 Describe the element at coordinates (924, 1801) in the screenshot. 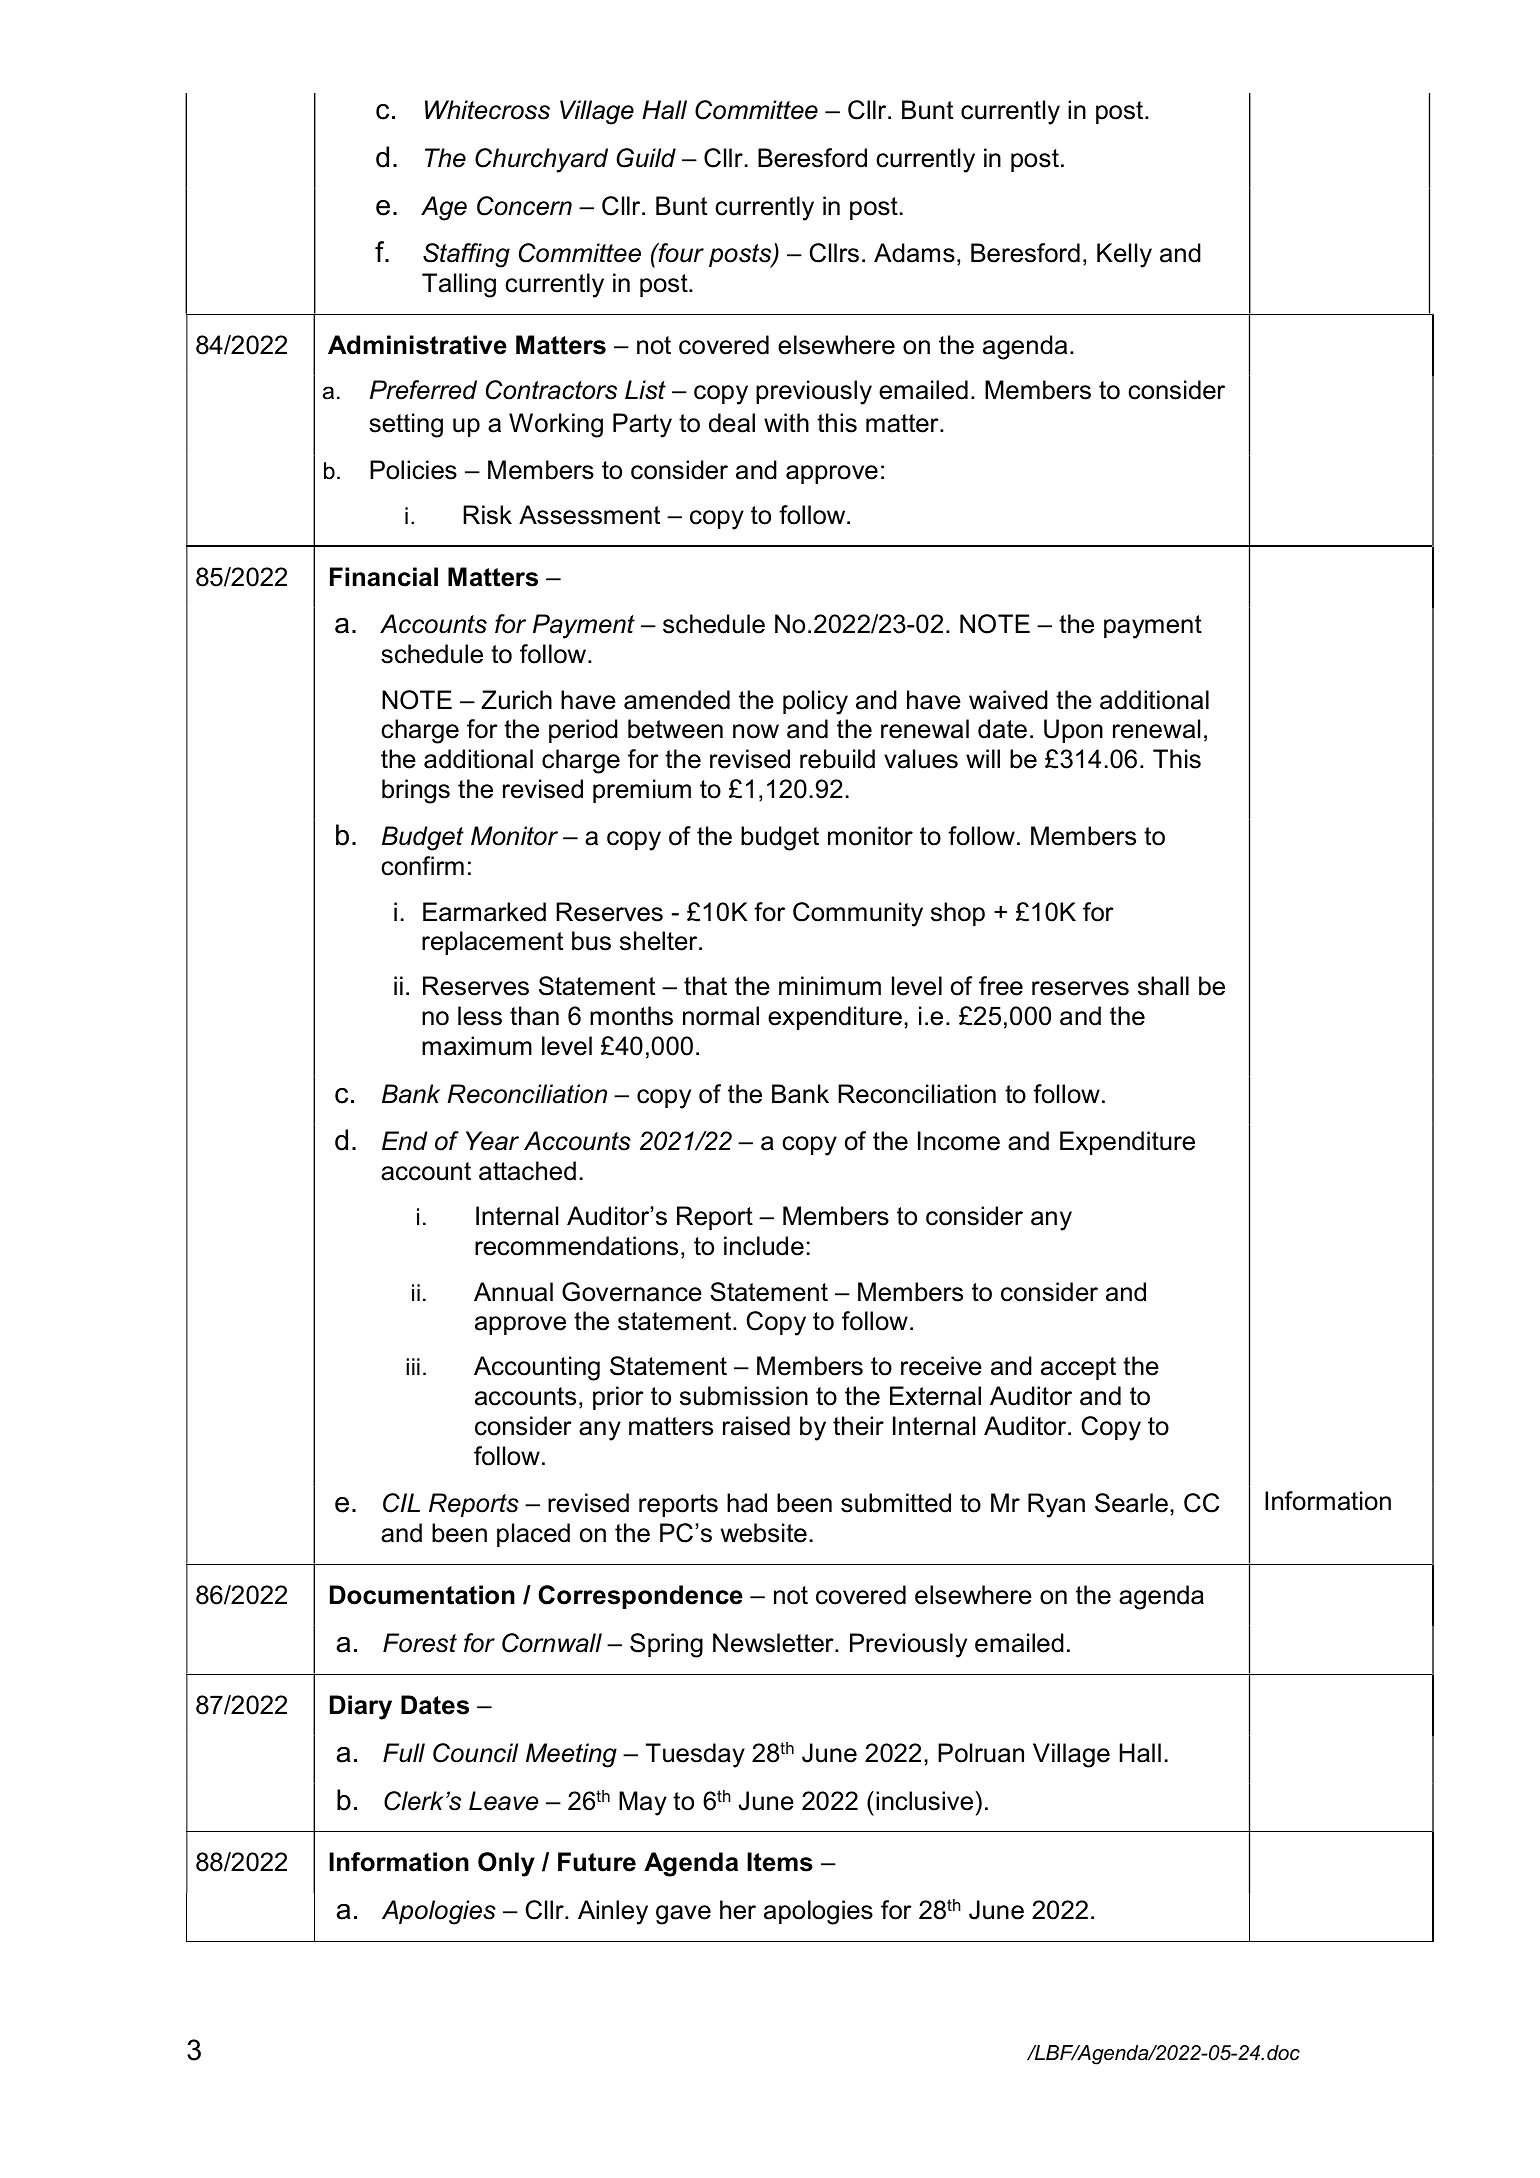

I see `inclusive` at that location.
